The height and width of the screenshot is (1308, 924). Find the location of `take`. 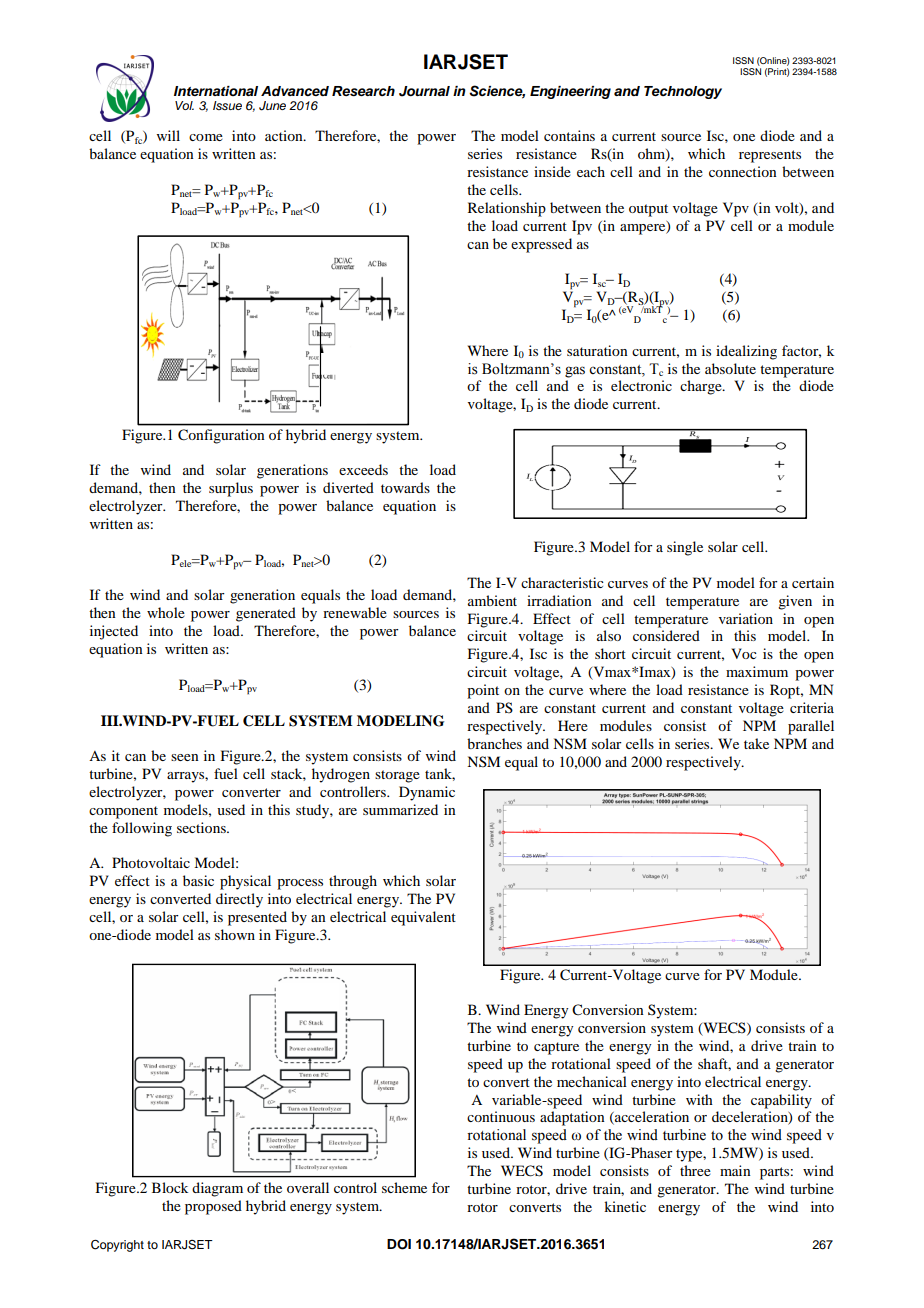

take is located at coordinates (756, 743).
